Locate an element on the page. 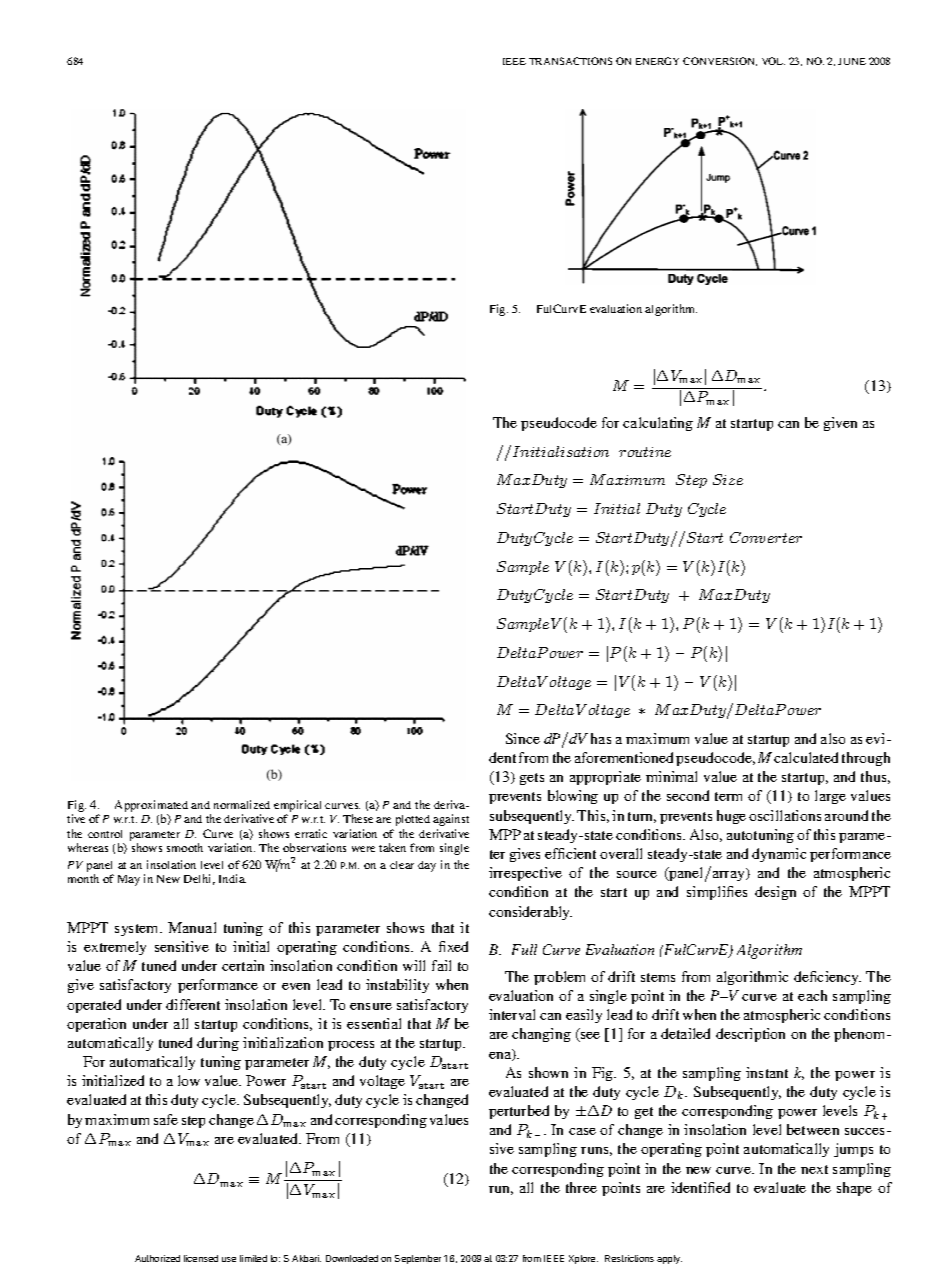  calculating is located at coordinates (658, 424).
